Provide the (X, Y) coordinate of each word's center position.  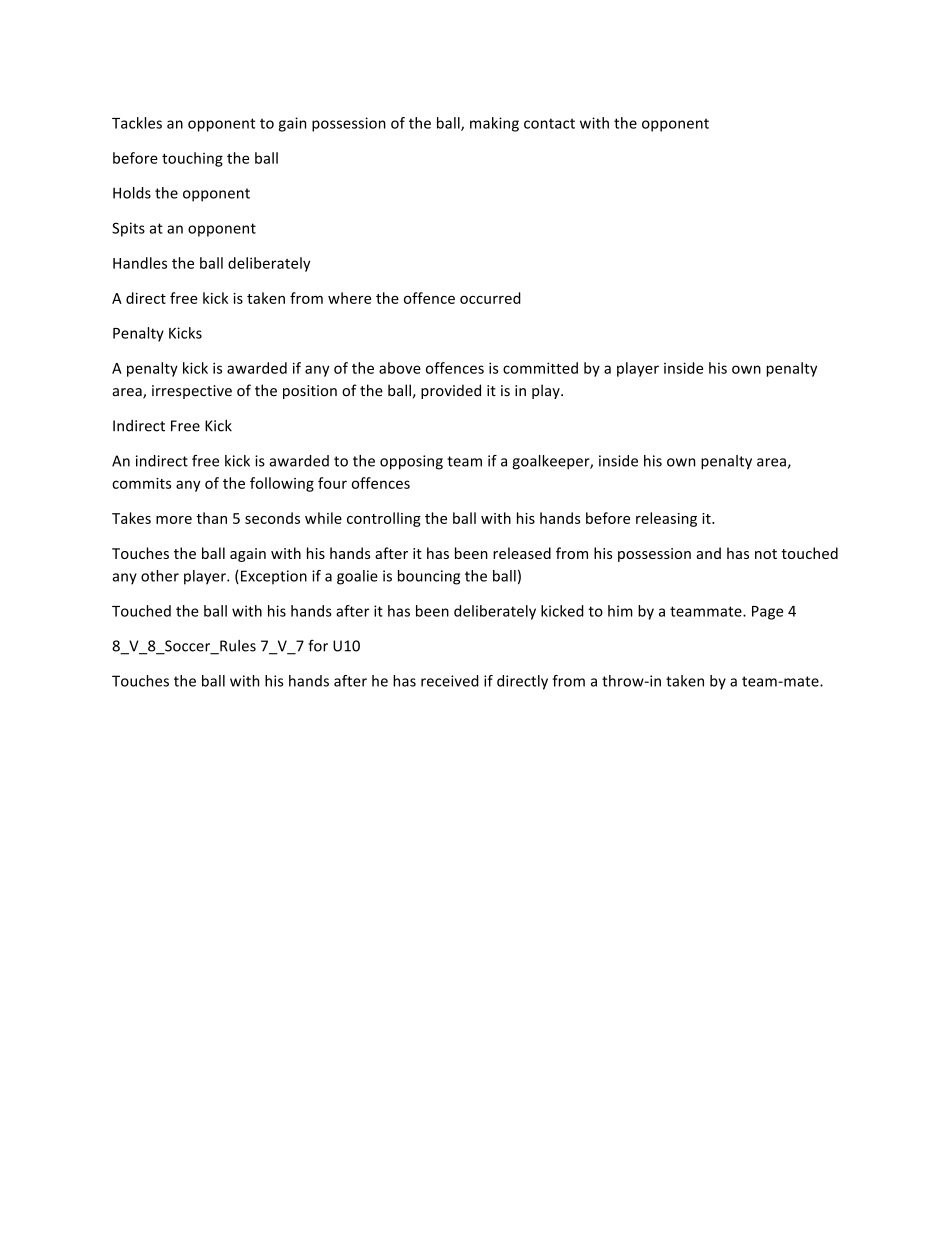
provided (451, 391)
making (494, 124)
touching (192, 159)
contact (549, 123)
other (160, 576)
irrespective (192, 392)
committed (540, 368)
